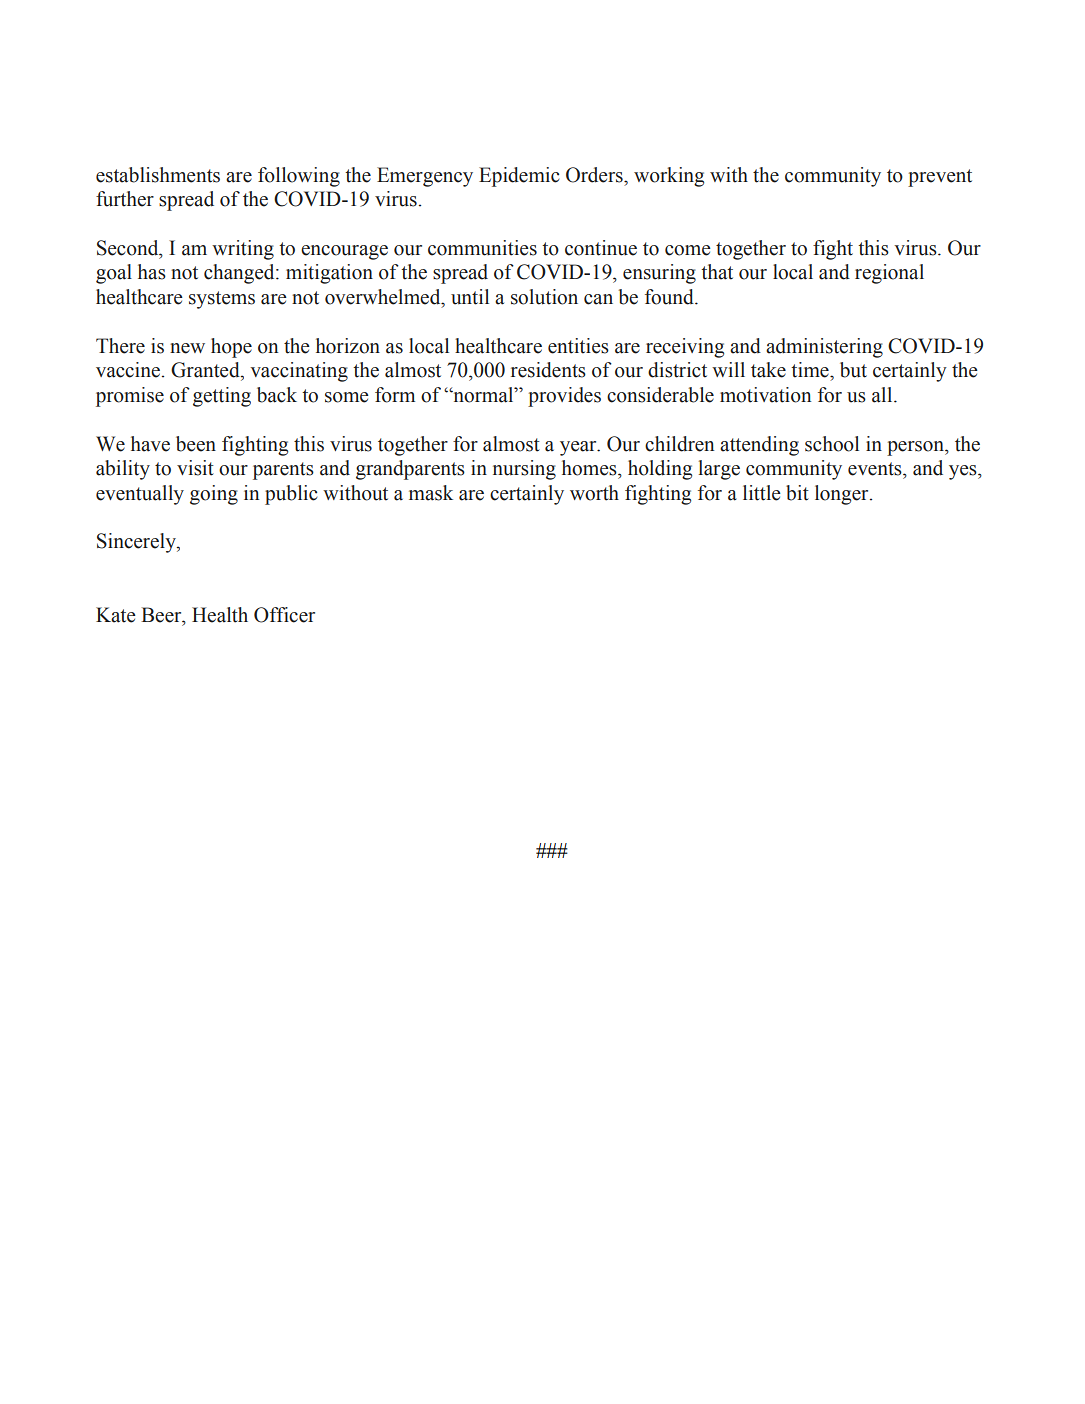  What do you see at coordinates (284, 615) in the document?
I see `Officer` at bounding box center [284, 615].
